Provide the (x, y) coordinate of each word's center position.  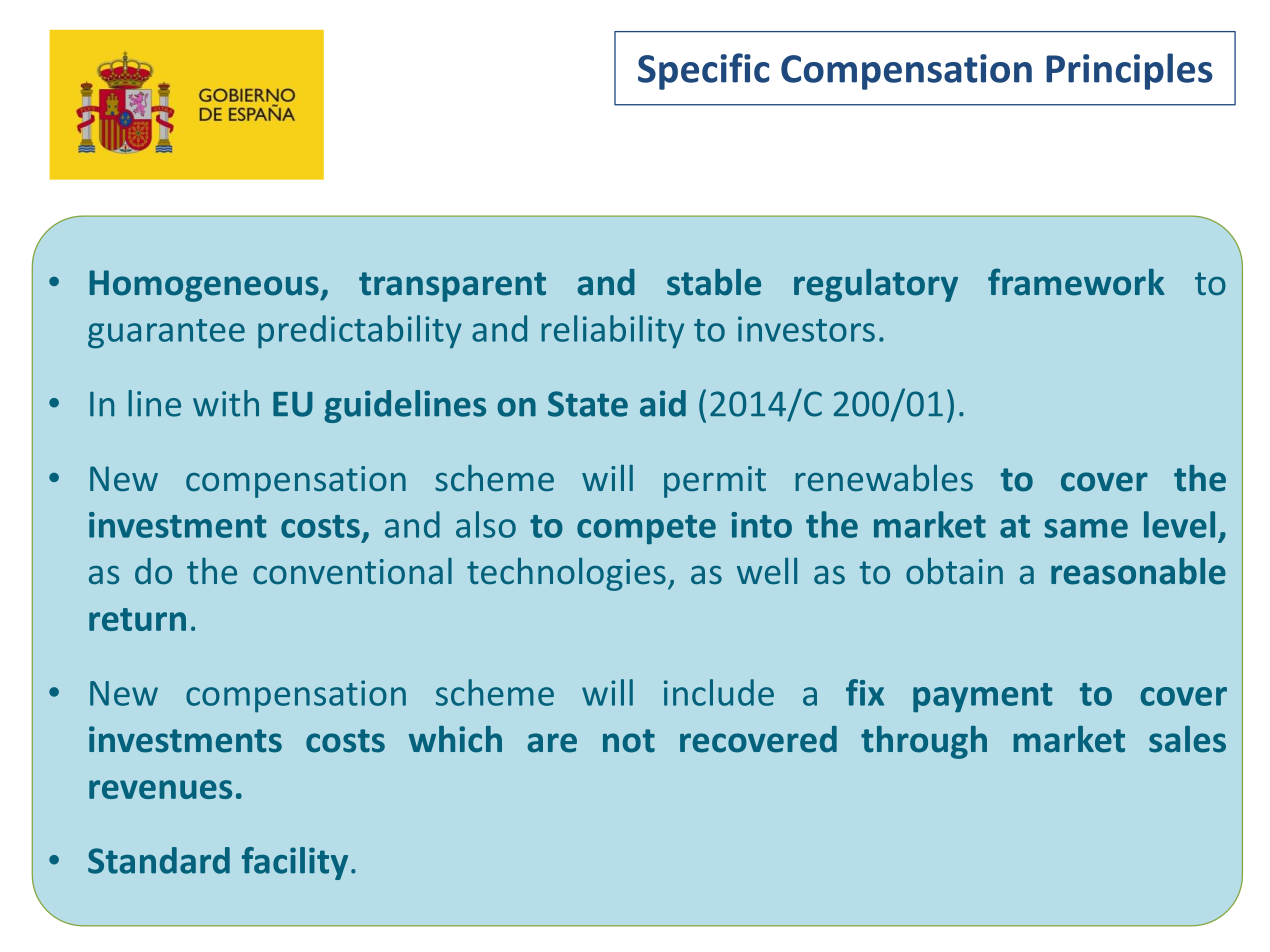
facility (295, 863)
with (226, 403)
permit (715, 482)
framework (1076, 282)
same (1086, 528)
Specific (704, 71)
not (629, 741)
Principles (1129, 71)
